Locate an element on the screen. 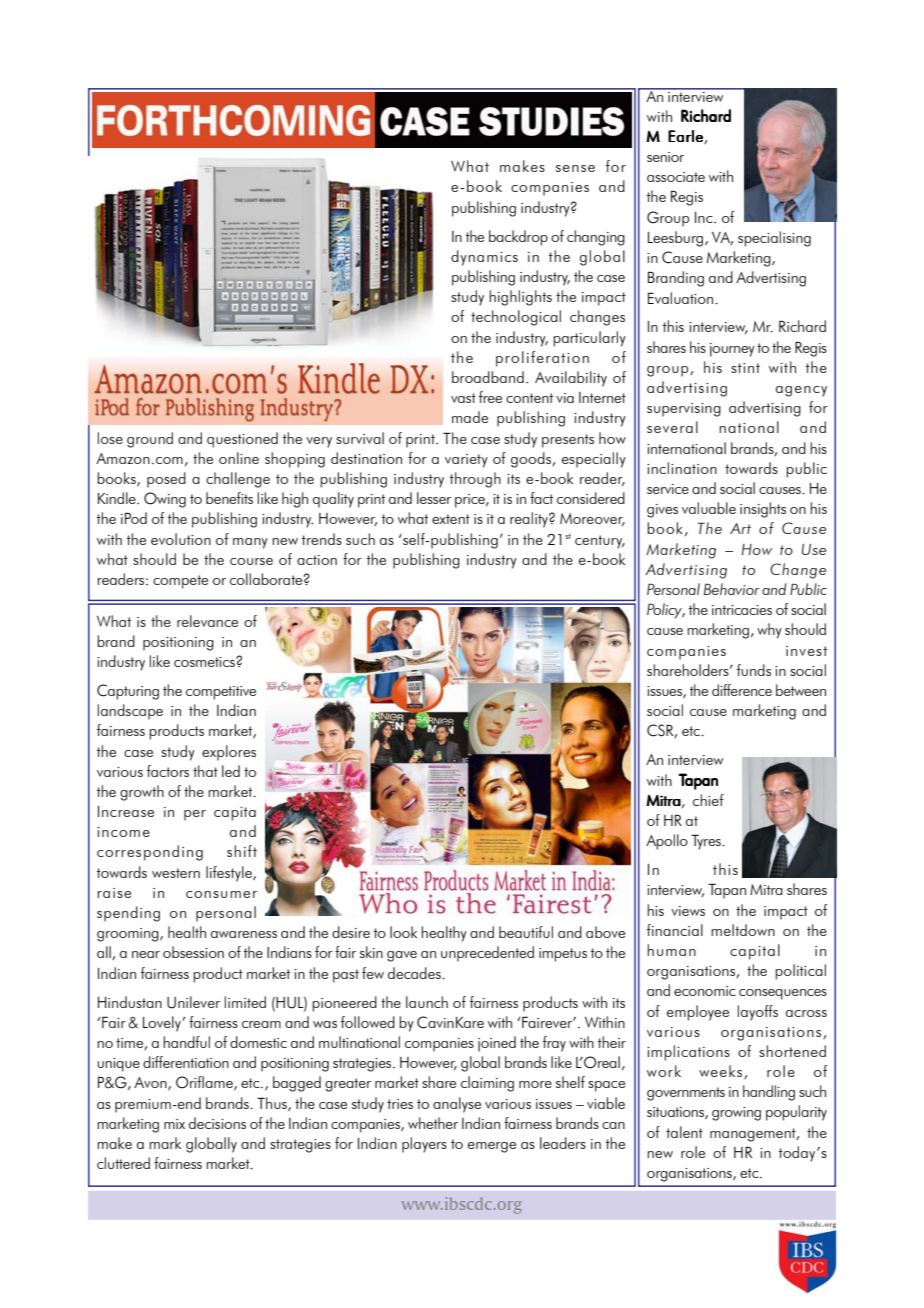 This screenshot has height=1308, width=924. cosmetics is located at coordinates (205, 662).
